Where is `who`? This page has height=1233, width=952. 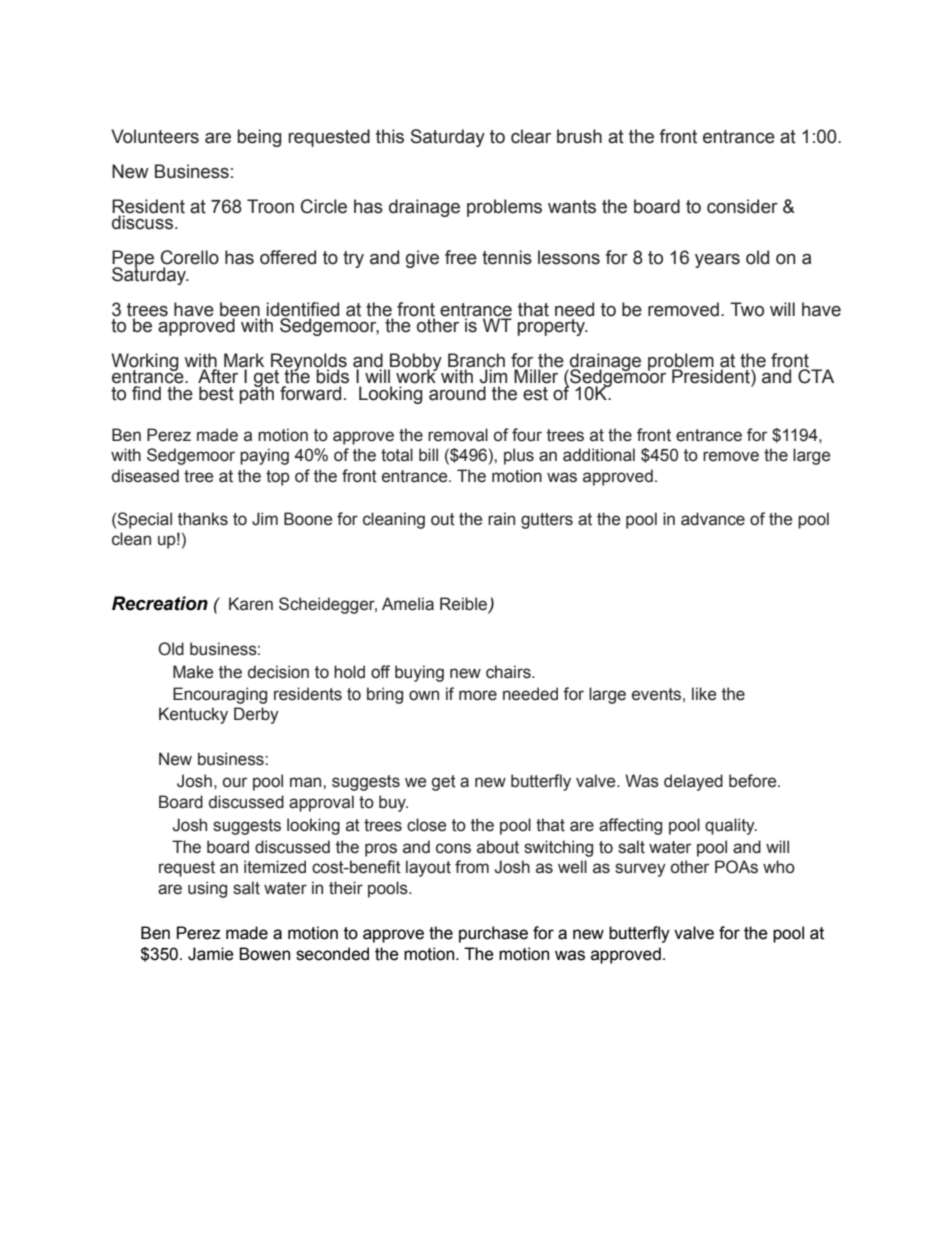 who is located at coordinates (779, 867).
